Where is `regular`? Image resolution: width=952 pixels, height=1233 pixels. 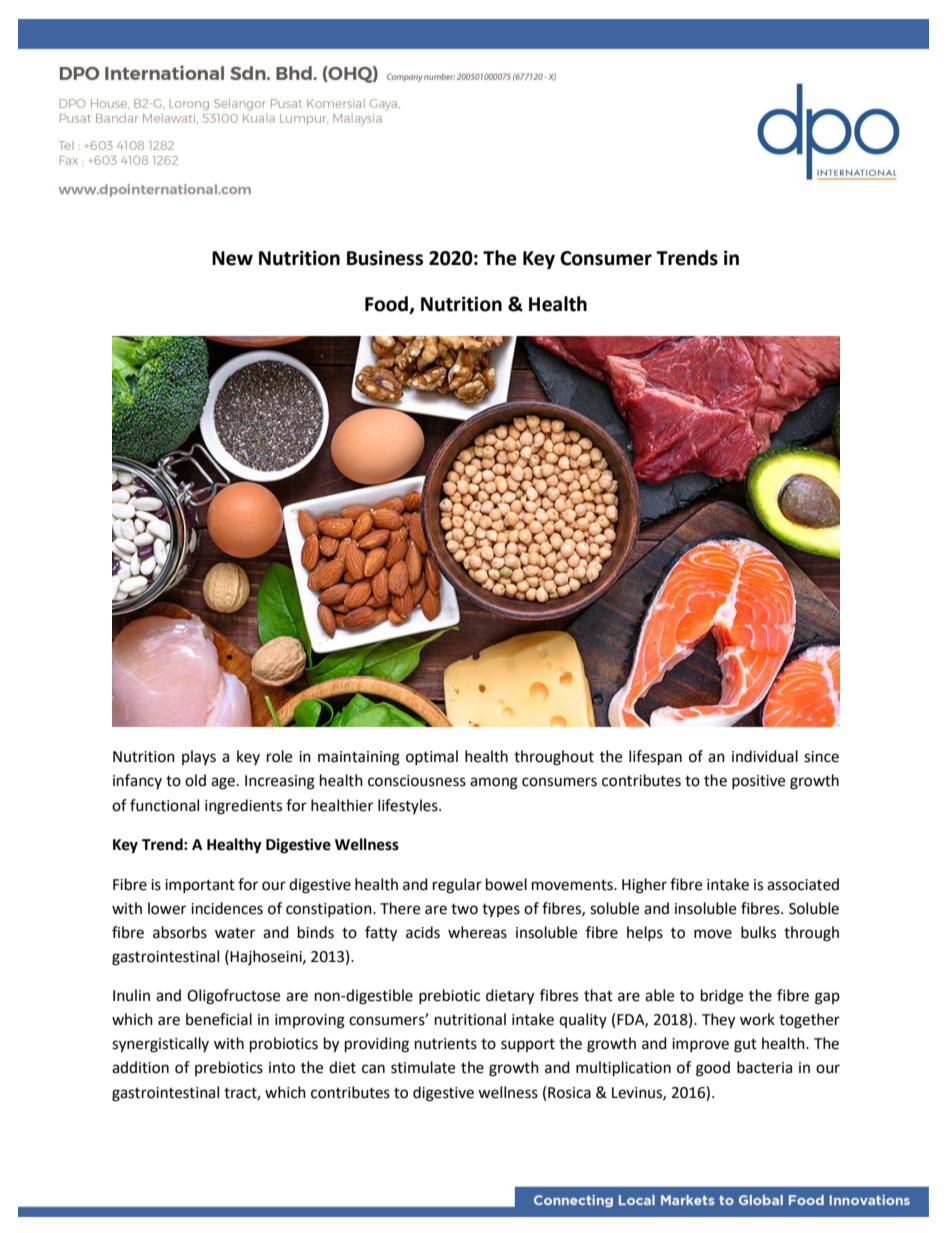
regular is located at coordinates (457, 886).
